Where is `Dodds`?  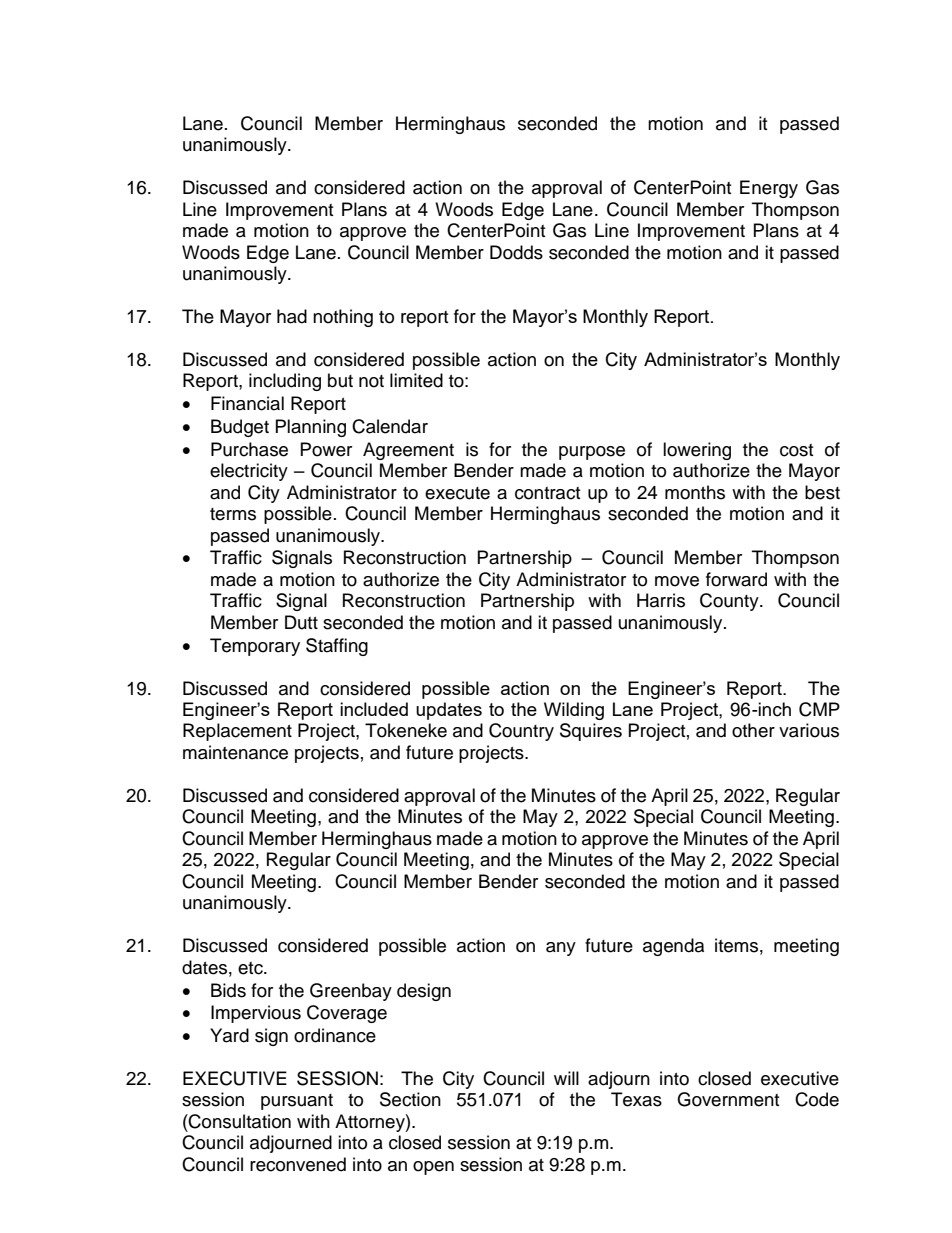
Dodds is located at coordinates (516, 252).
